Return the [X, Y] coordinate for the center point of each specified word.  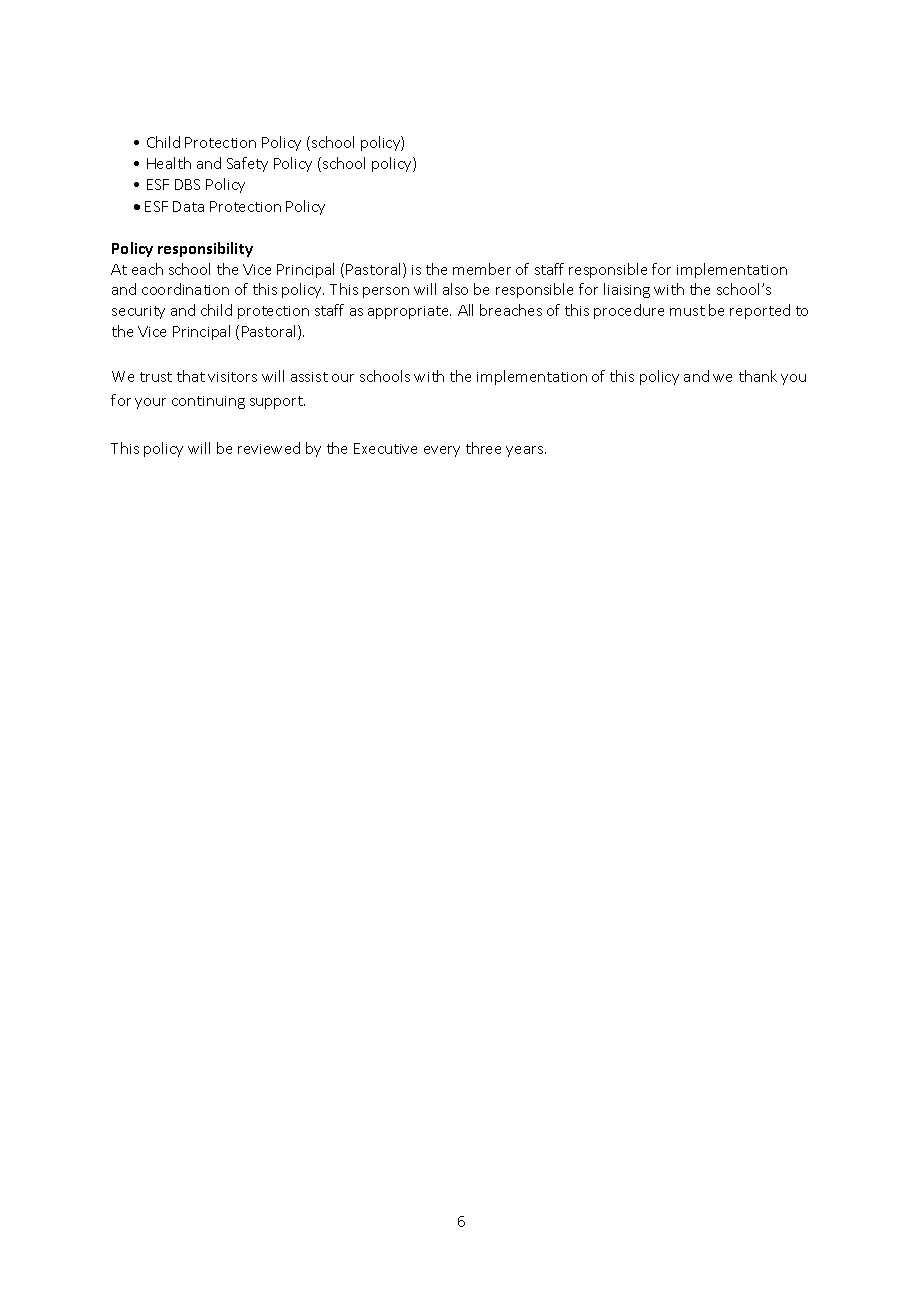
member [482, 269]
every [442, 451]
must [687, 311]
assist [309, 377]
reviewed [269, 448]
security [138, 312]
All [465, 310]
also [455, 289]
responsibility [205, 249]
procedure [629, 311]
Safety [247, 164]
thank [758, 376]
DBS [187, 184]
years [526, 451]
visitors [232, 377]
